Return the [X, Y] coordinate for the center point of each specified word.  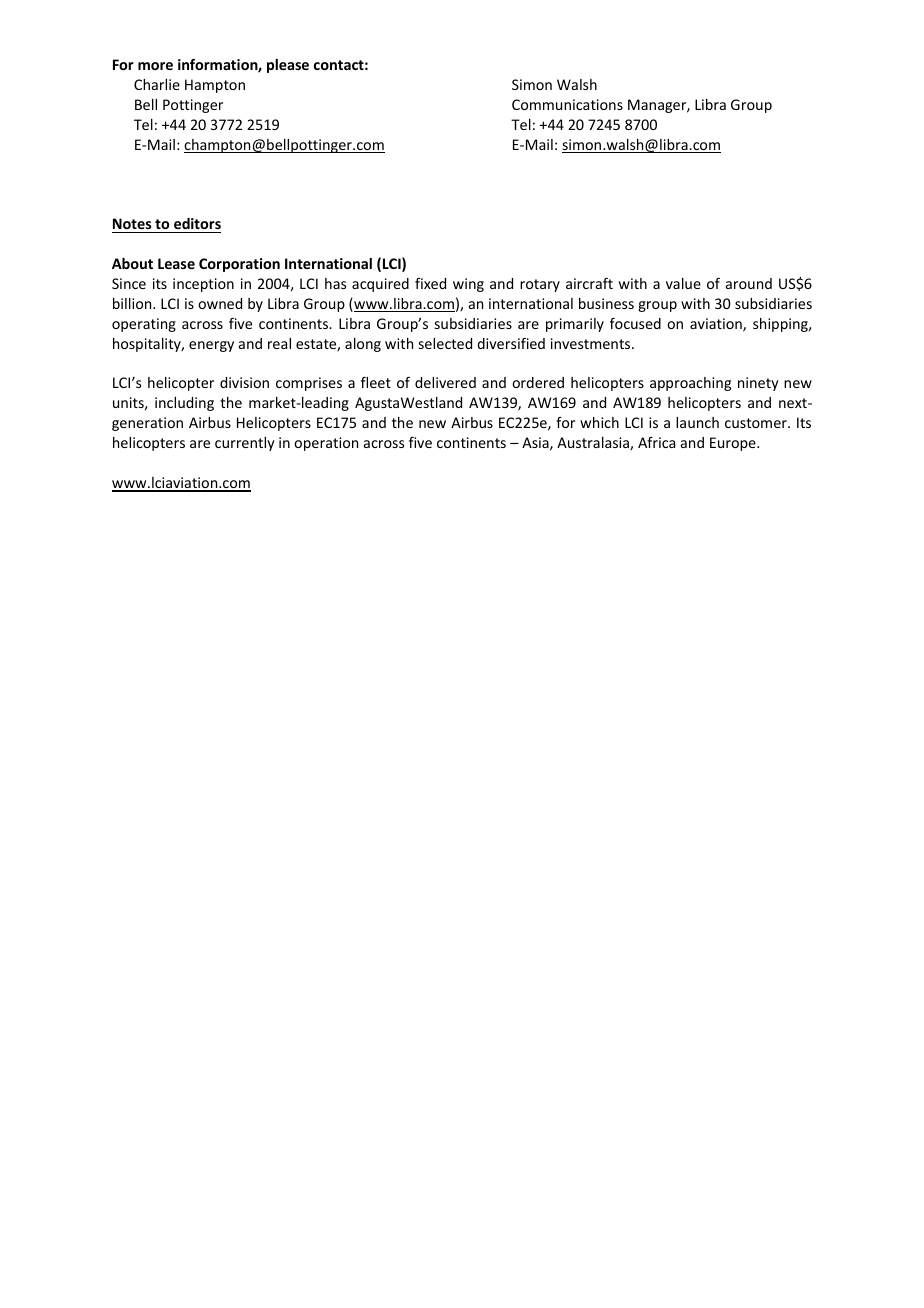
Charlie [157, 84]
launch [697, 422]
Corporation [239, 265]
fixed [430, 283]
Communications [567, 104]
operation [326, 444]
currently [245, 444]
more [155, 66]
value [683, 283]
